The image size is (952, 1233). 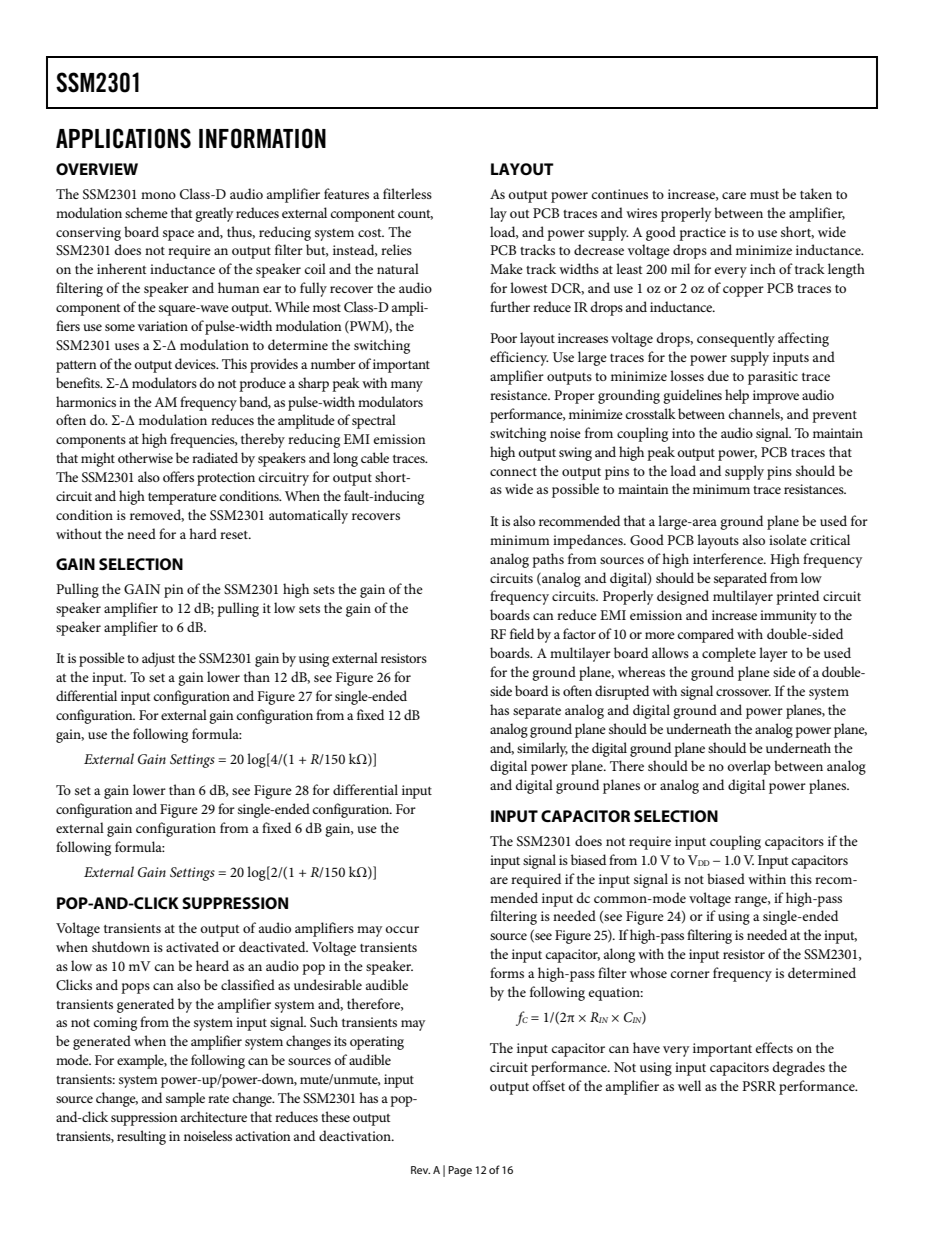 I want to click on well, so click(x=689, y=1085).
